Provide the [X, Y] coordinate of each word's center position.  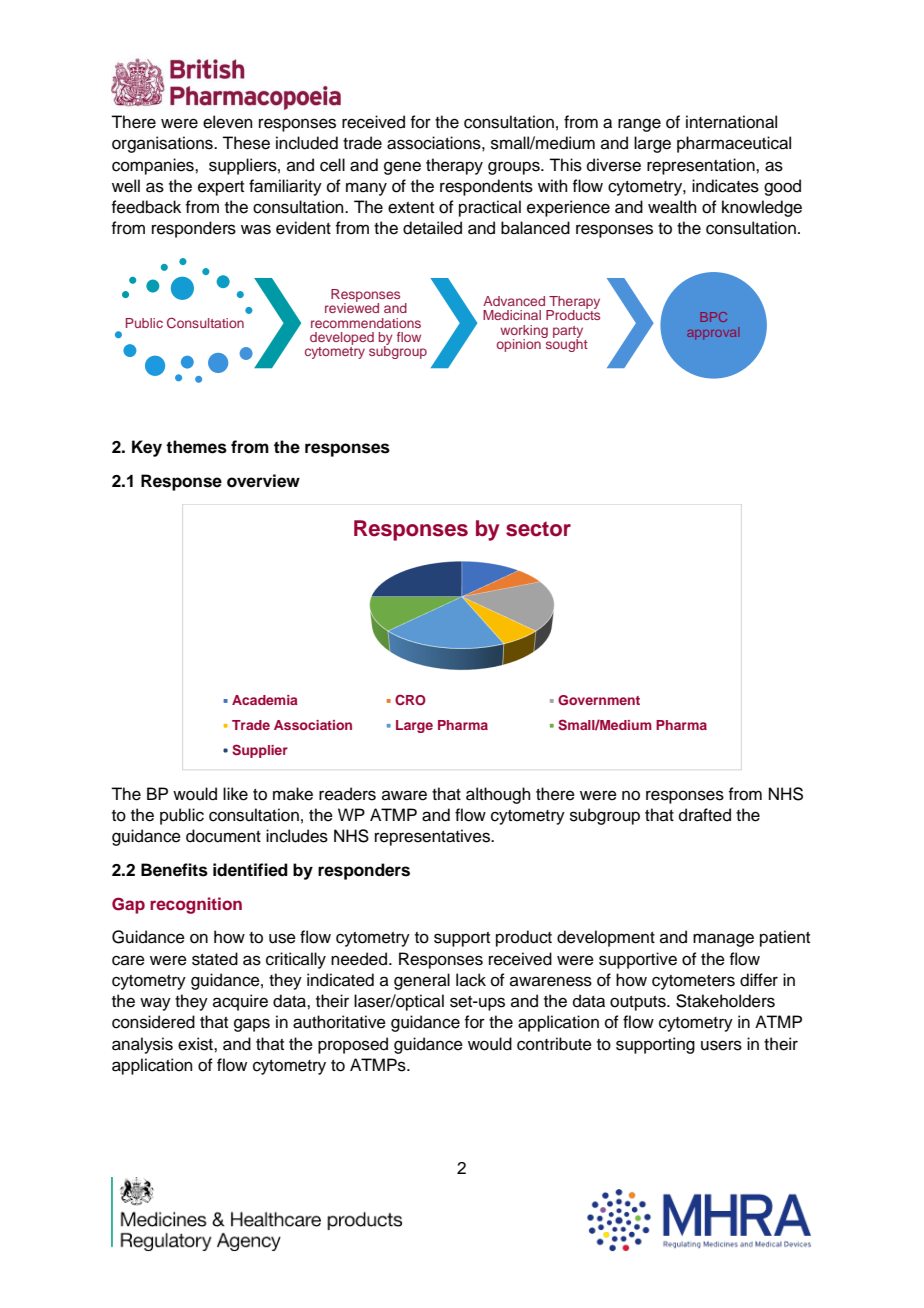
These [246, 143]
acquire [240, 1002]
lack [471, 980]
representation [702, 166]
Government [599, 700]
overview [263, 481]
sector [538, 529]
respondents [486, 187]
